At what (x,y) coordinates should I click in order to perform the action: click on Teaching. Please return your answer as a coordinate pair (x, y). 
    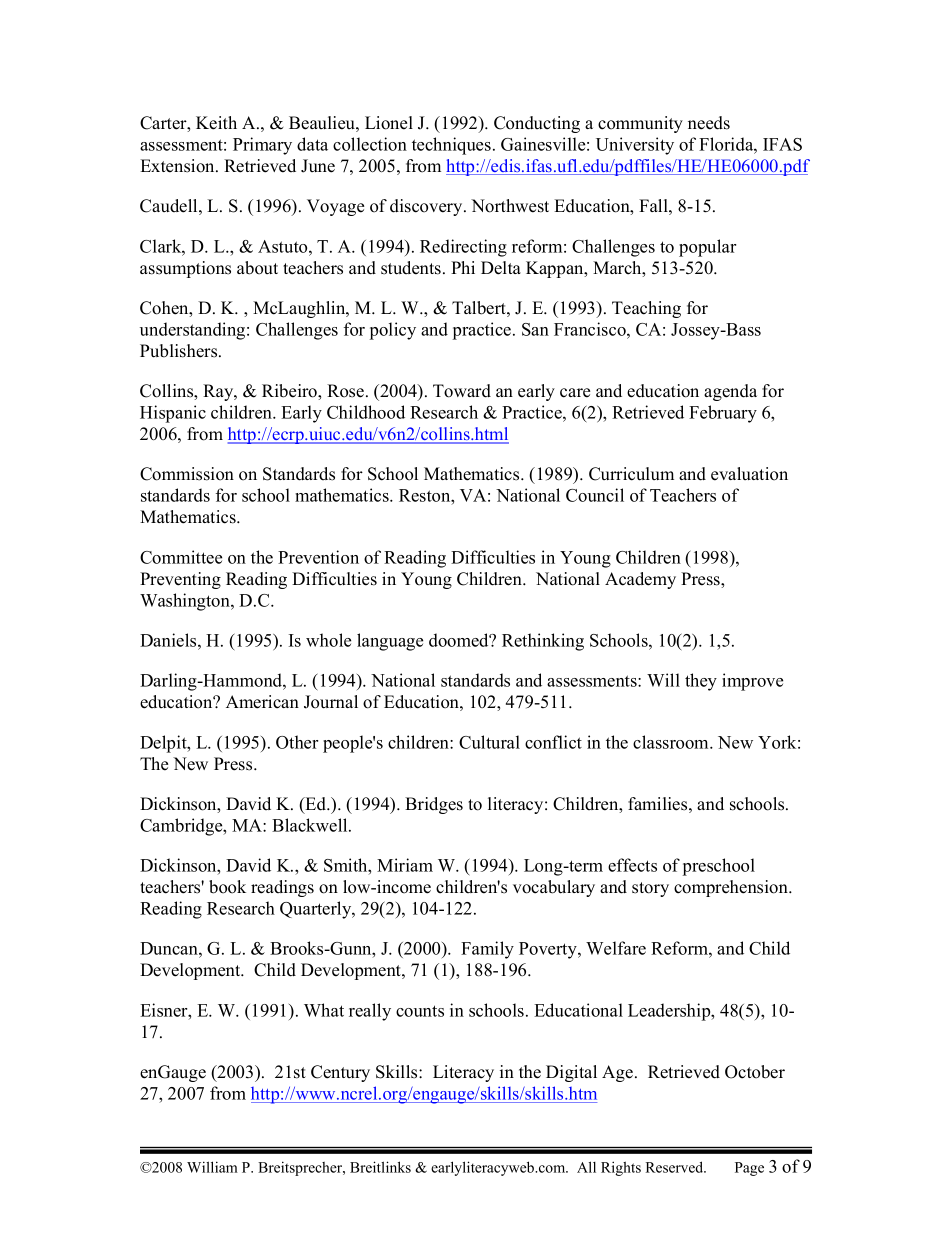
    Looking at the image, I should click on (646, 309).
